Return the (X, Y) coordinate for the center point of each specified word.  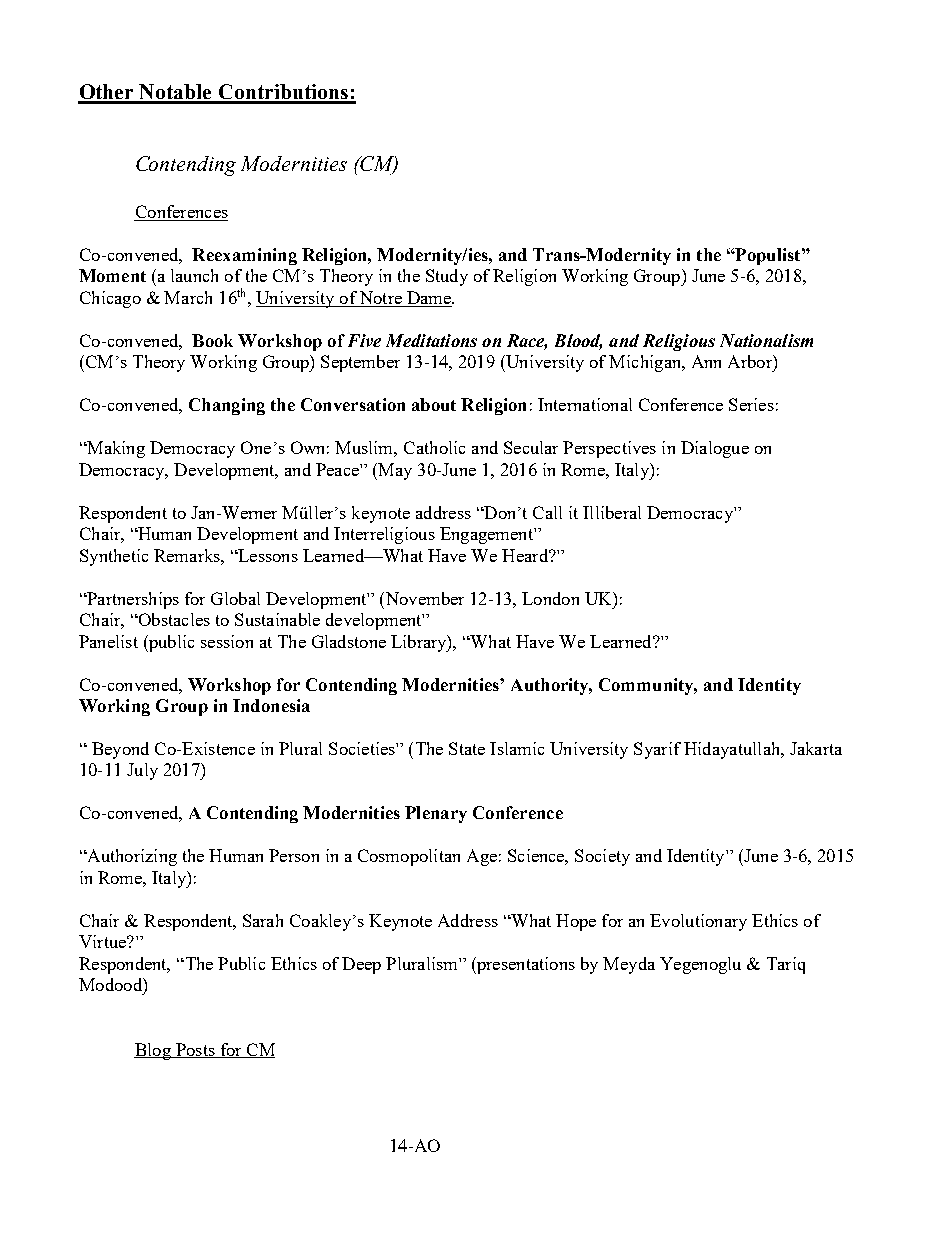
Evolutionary (698, 922)
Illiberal (612, 512)
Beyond (120, 750)
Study (447, 277)
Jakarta (816, 748)
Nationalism (766, 340)
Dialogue (715, 449)
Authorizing (131, 857)
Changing (227, 406)
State (467, 748)
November (423, 598)
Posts (195, 1050)
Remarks (188, 555)
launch (194, 275)
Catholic (434, 447)
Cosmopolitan (409, 857)
